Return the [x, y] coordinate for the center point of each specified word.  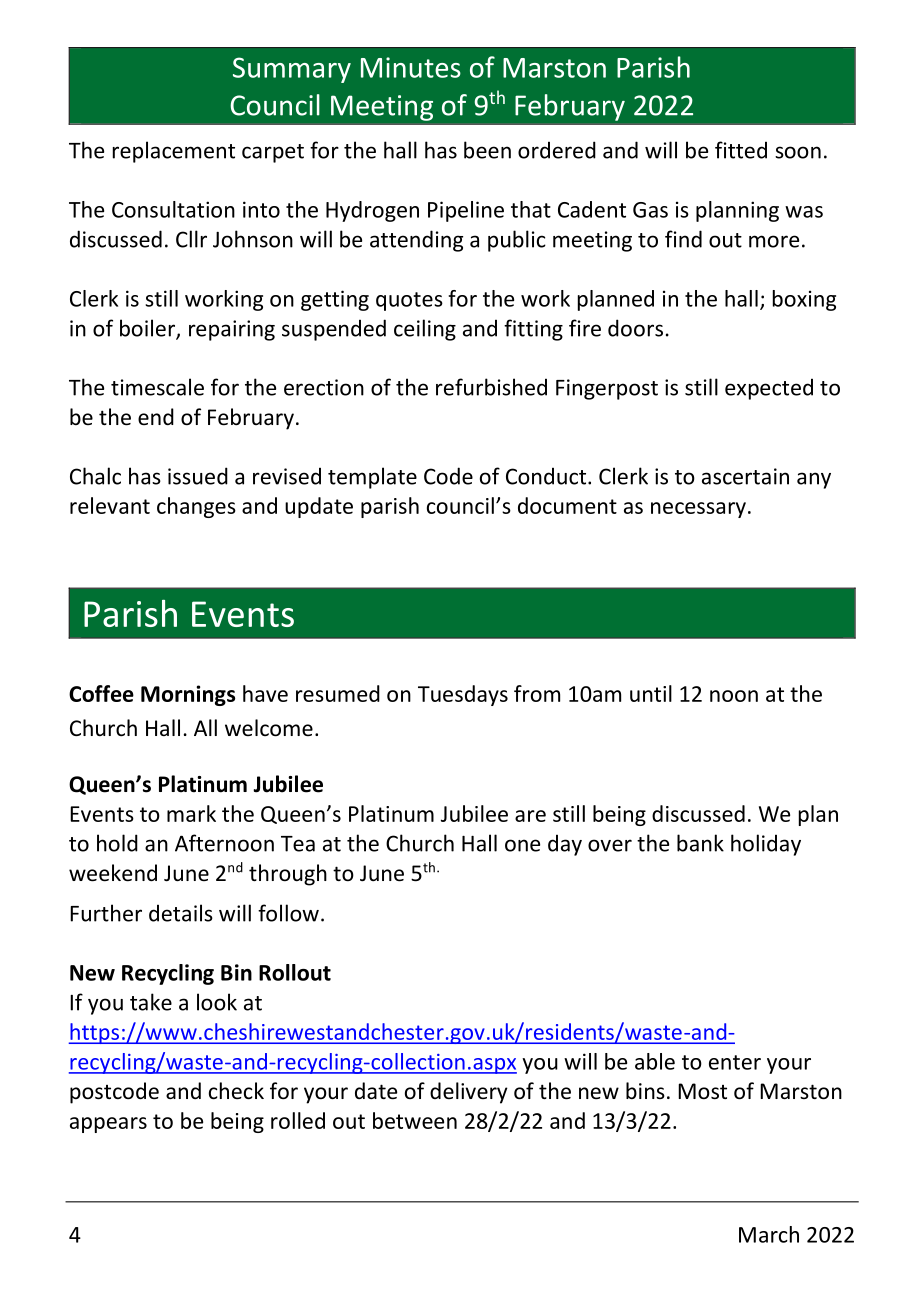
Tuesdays [463, 695]
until [651, 693]
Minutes [411, 67]
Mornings [188, 695]
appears [108, 1125]
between [415, 1120]
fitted [741, 150]
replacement [174, 152]
